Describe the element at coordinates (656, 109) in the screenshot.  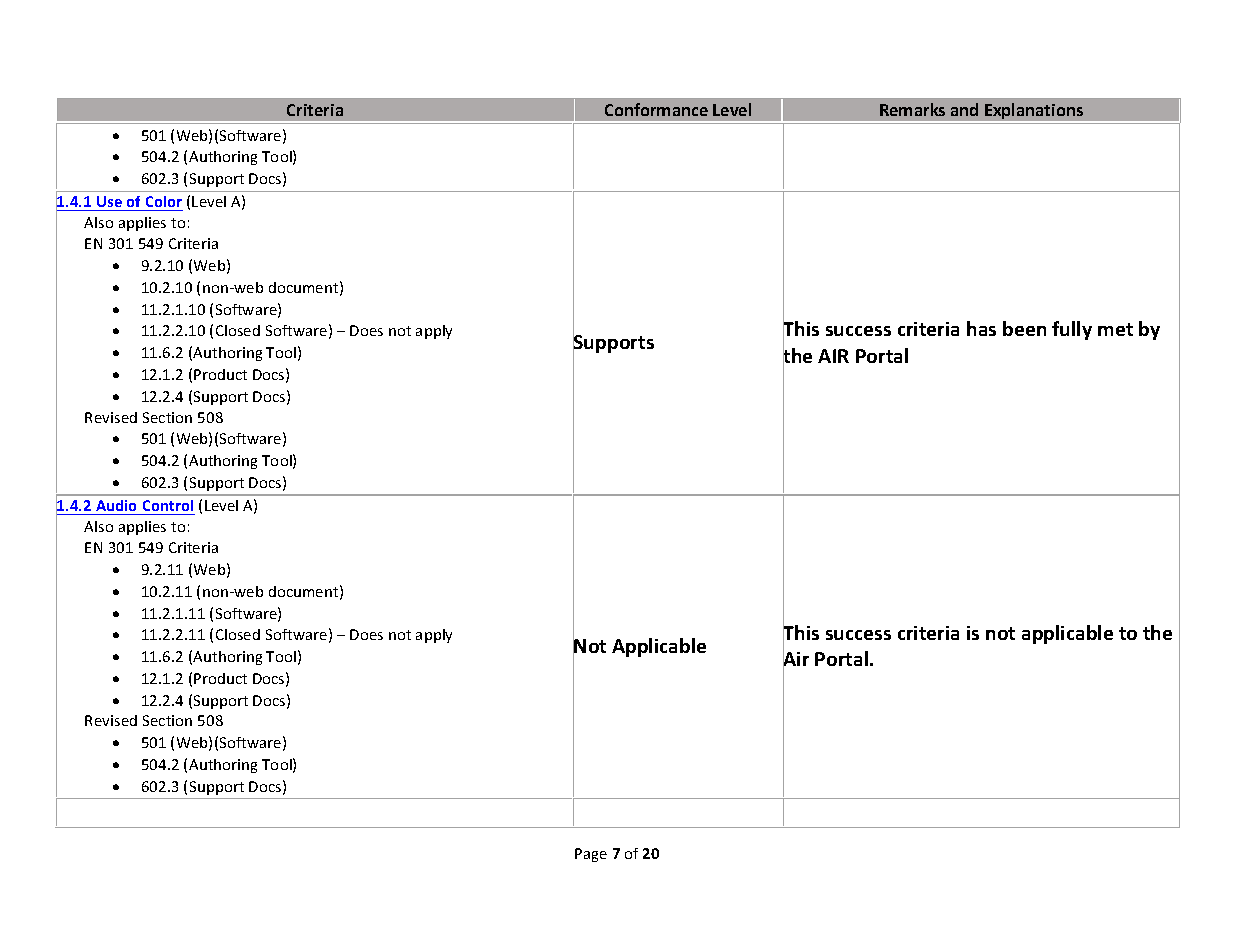
I see `Conformance` at that location.
